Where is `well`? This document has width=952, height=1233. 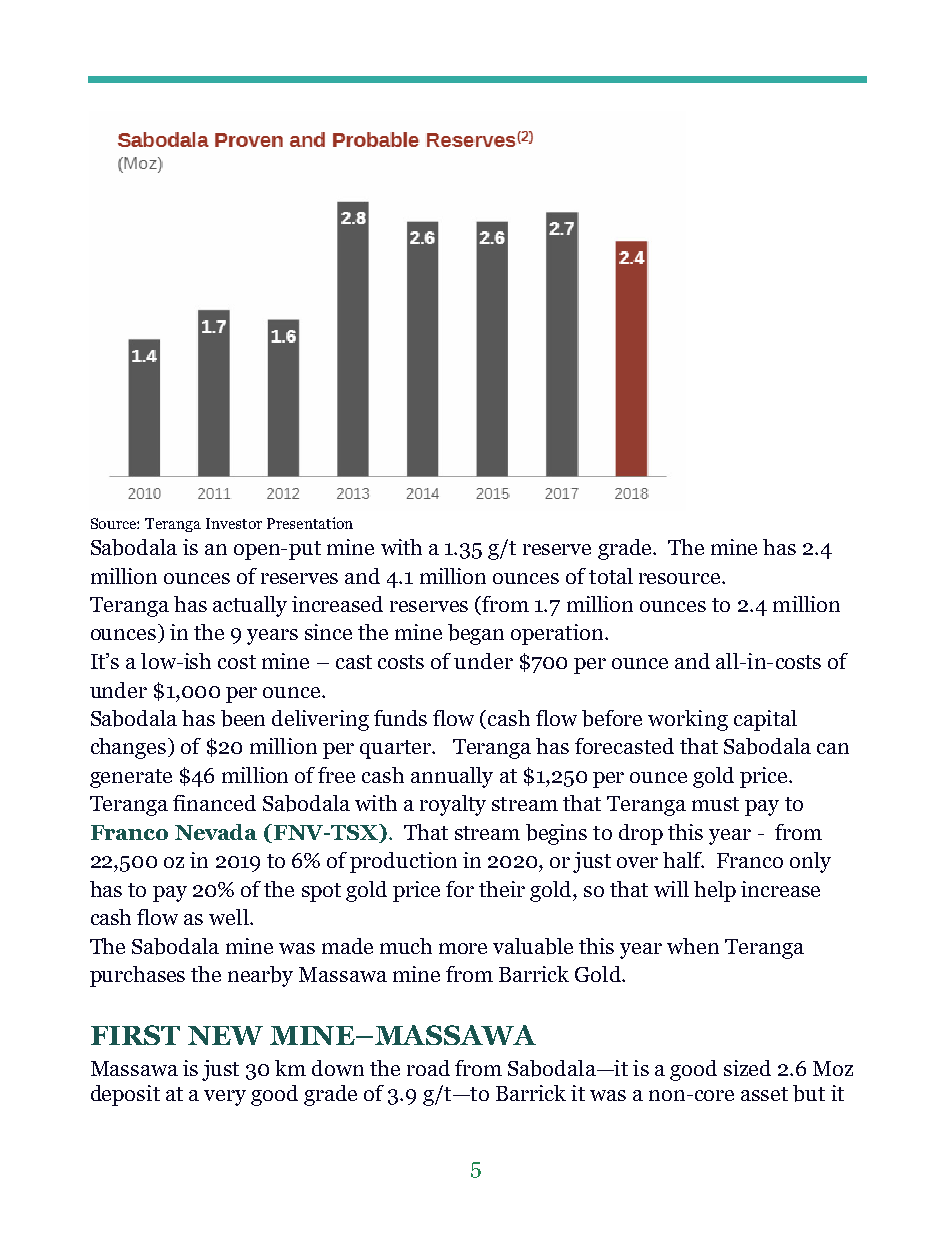 well is located at coordinates (230, 917).
